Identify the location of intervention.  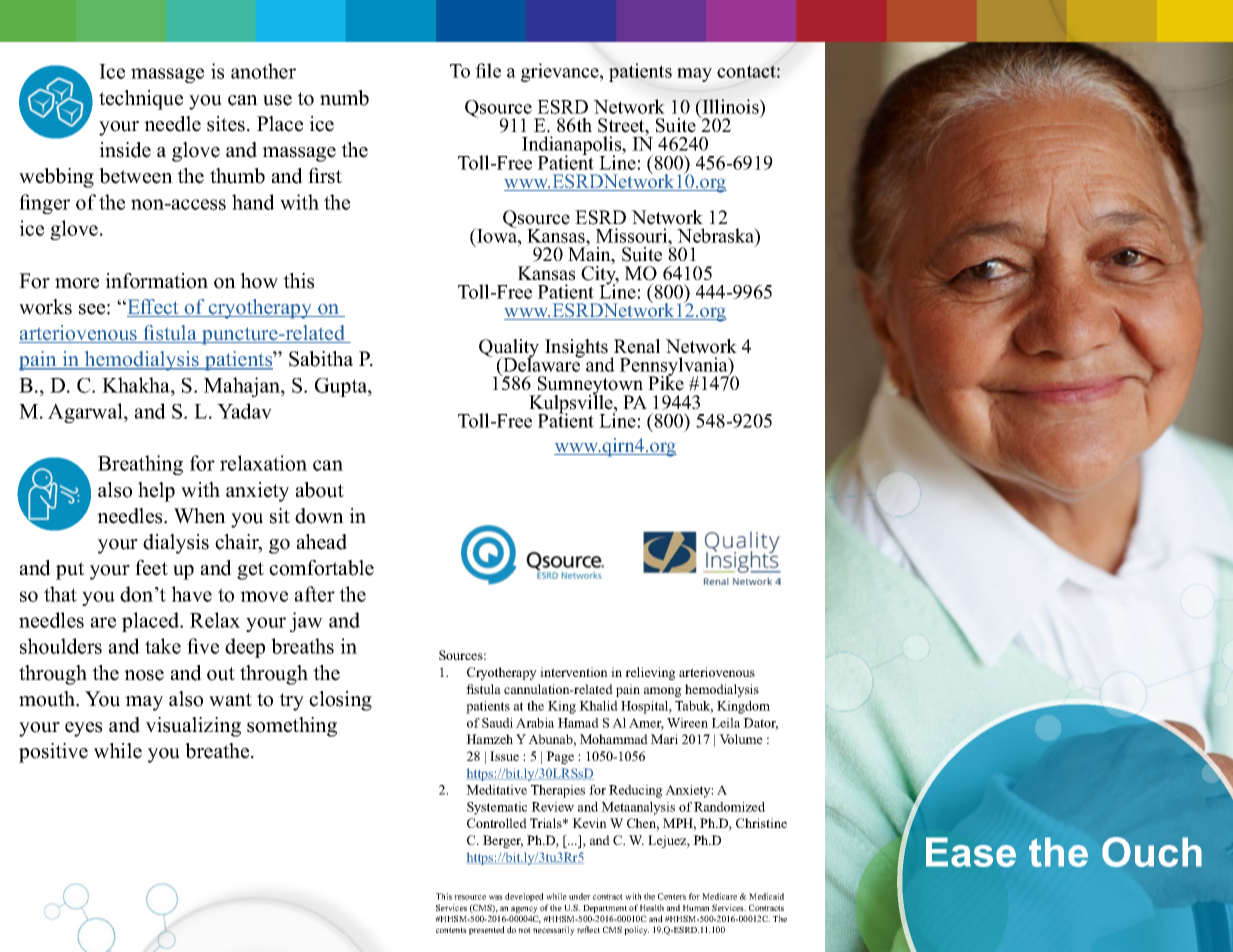
(574, 672).
